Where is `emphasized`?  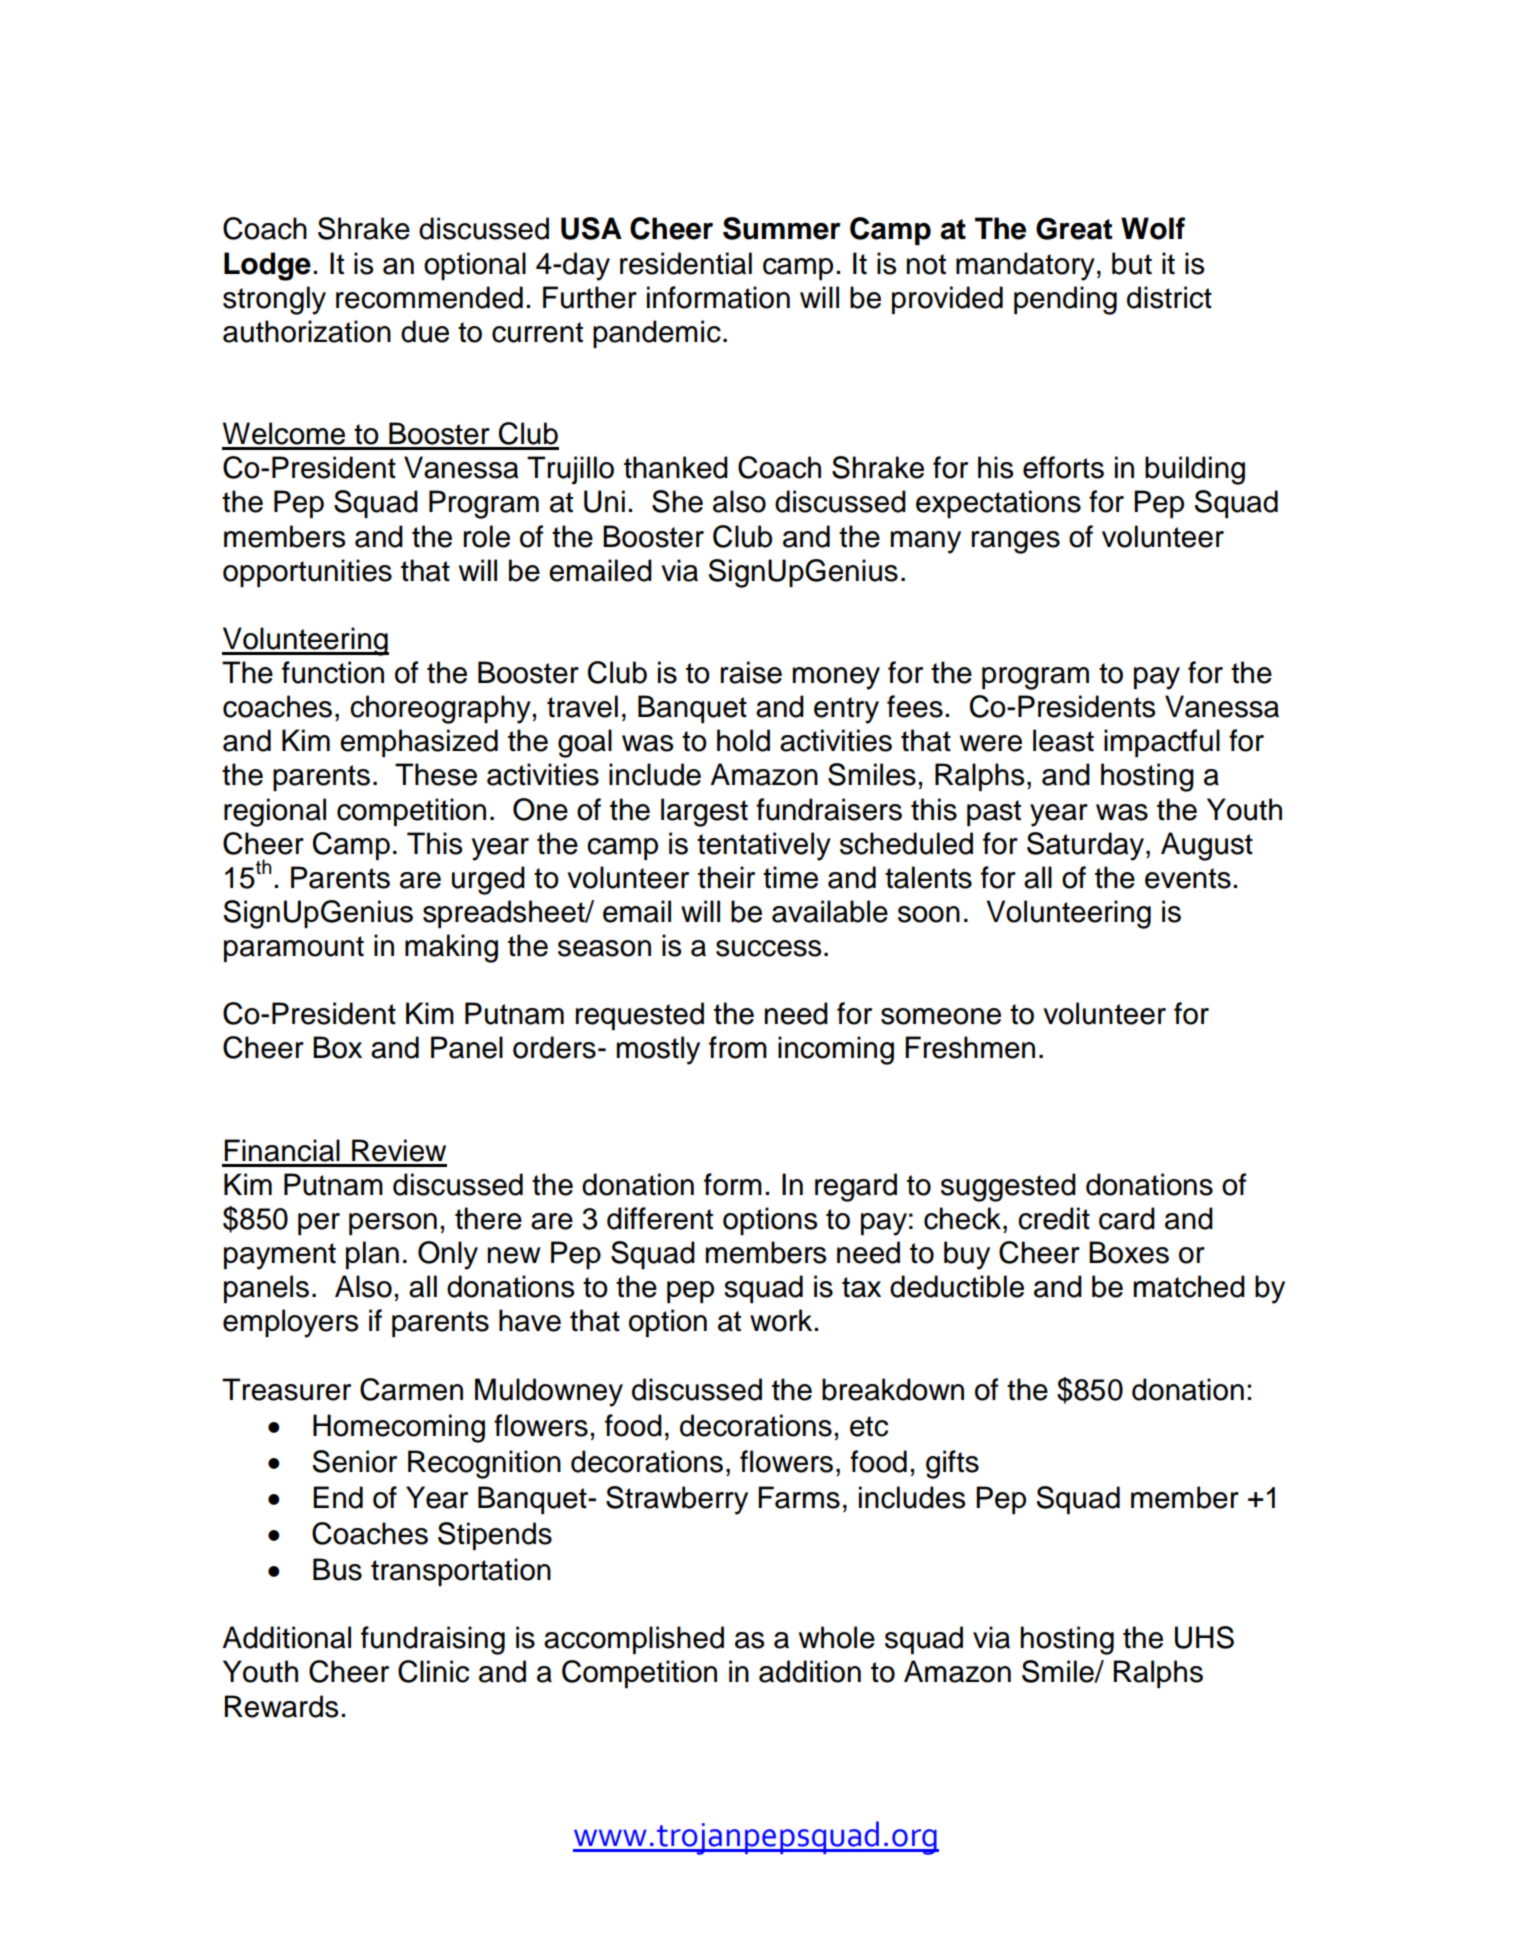
emphasized is located at coordinates (419, 743).
